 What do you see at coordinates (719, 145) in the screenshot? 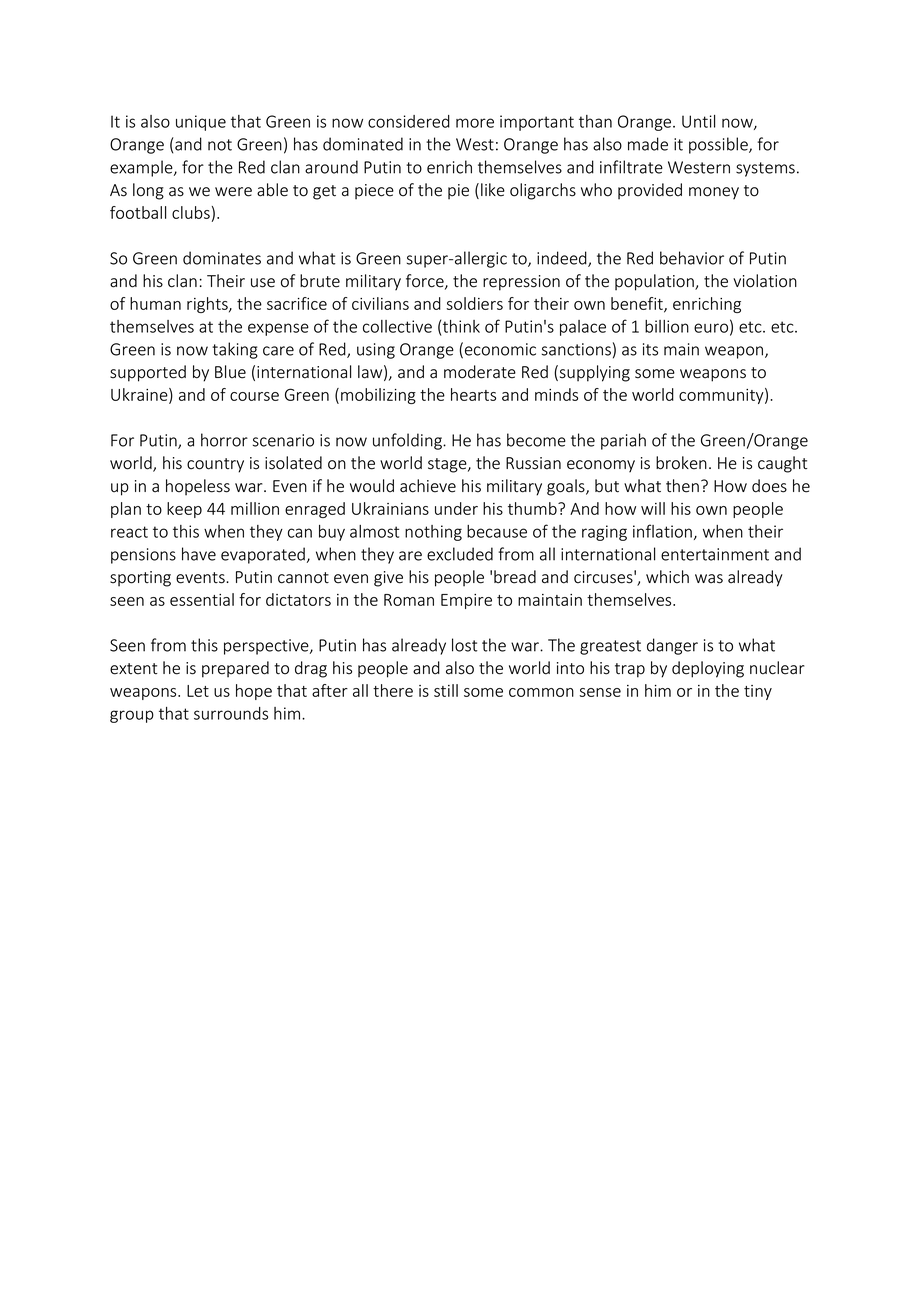
I see `possible` at bounding box center [719, 145].
